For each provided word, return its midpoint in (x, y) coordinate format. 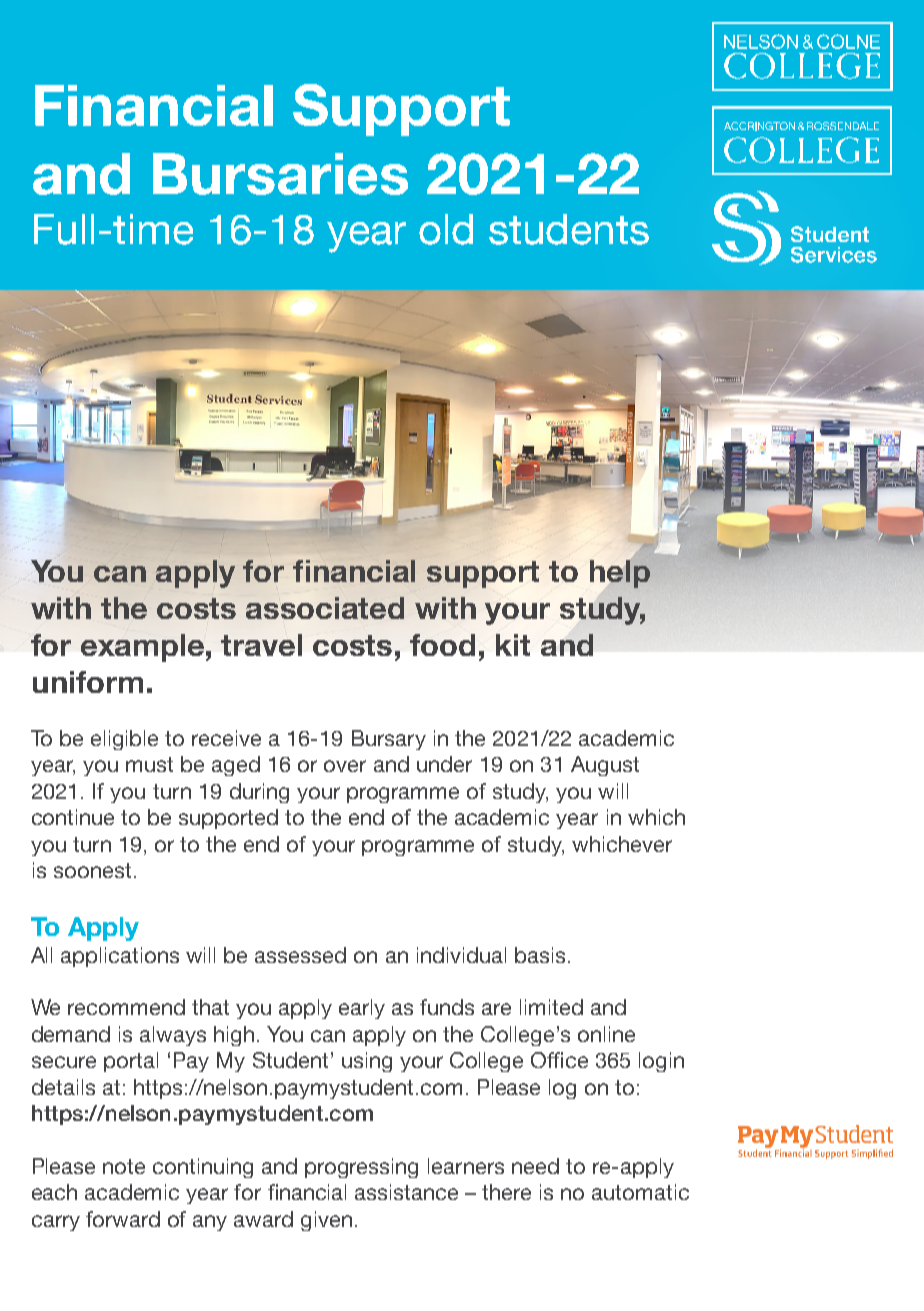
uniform (88, 682)
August (605, 766)
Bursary (389, 740)
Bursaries (280, 174)
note (124, 1166)
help (620, 574)
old (446, 229)
